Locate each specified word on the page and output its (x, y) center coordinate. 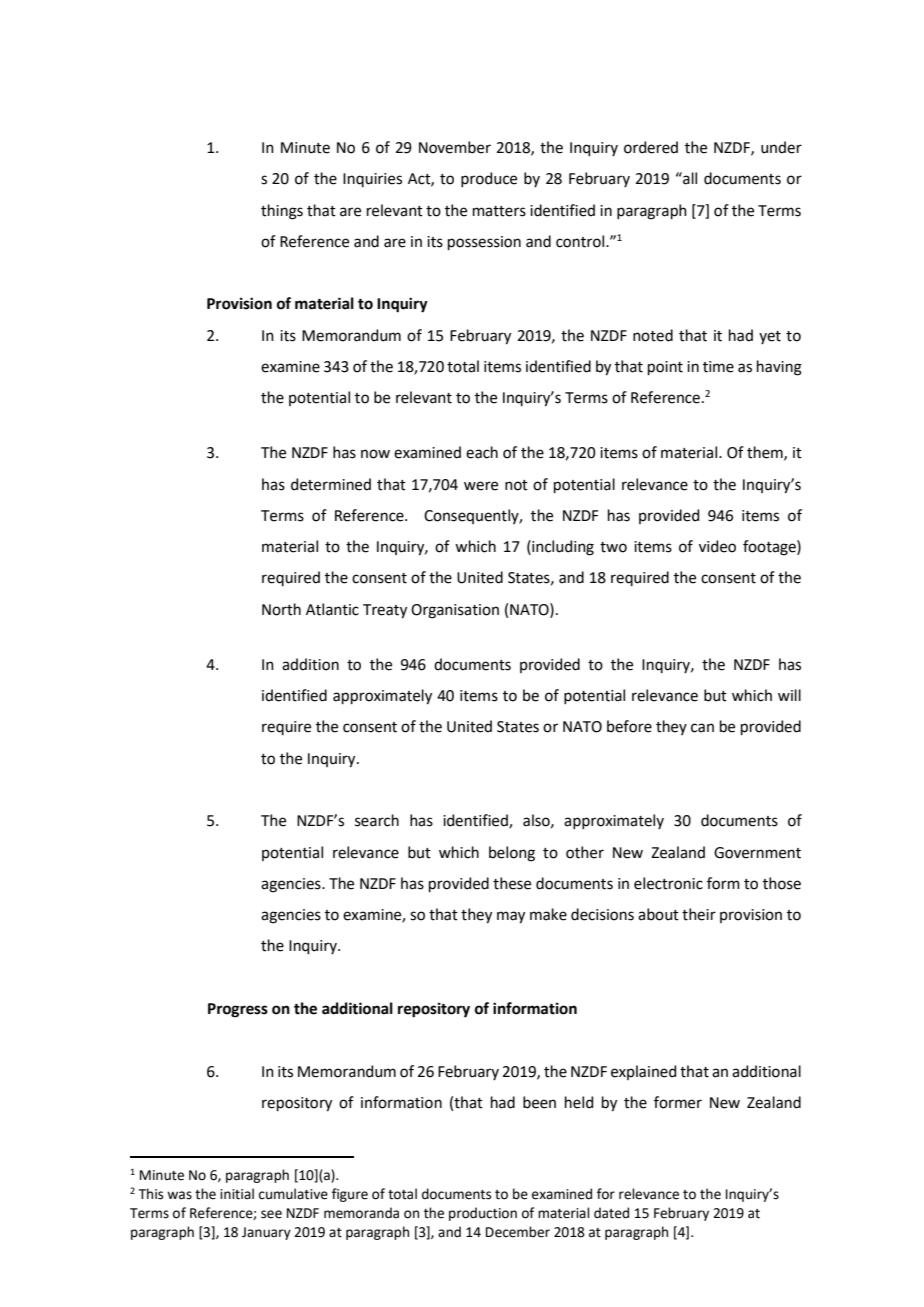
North (281, 609)
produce (489, 179)
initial (237, 1194)
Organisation (455, 611)
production (483, 1214)
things (282, 212)
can (702, 728)
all (689, 178)
